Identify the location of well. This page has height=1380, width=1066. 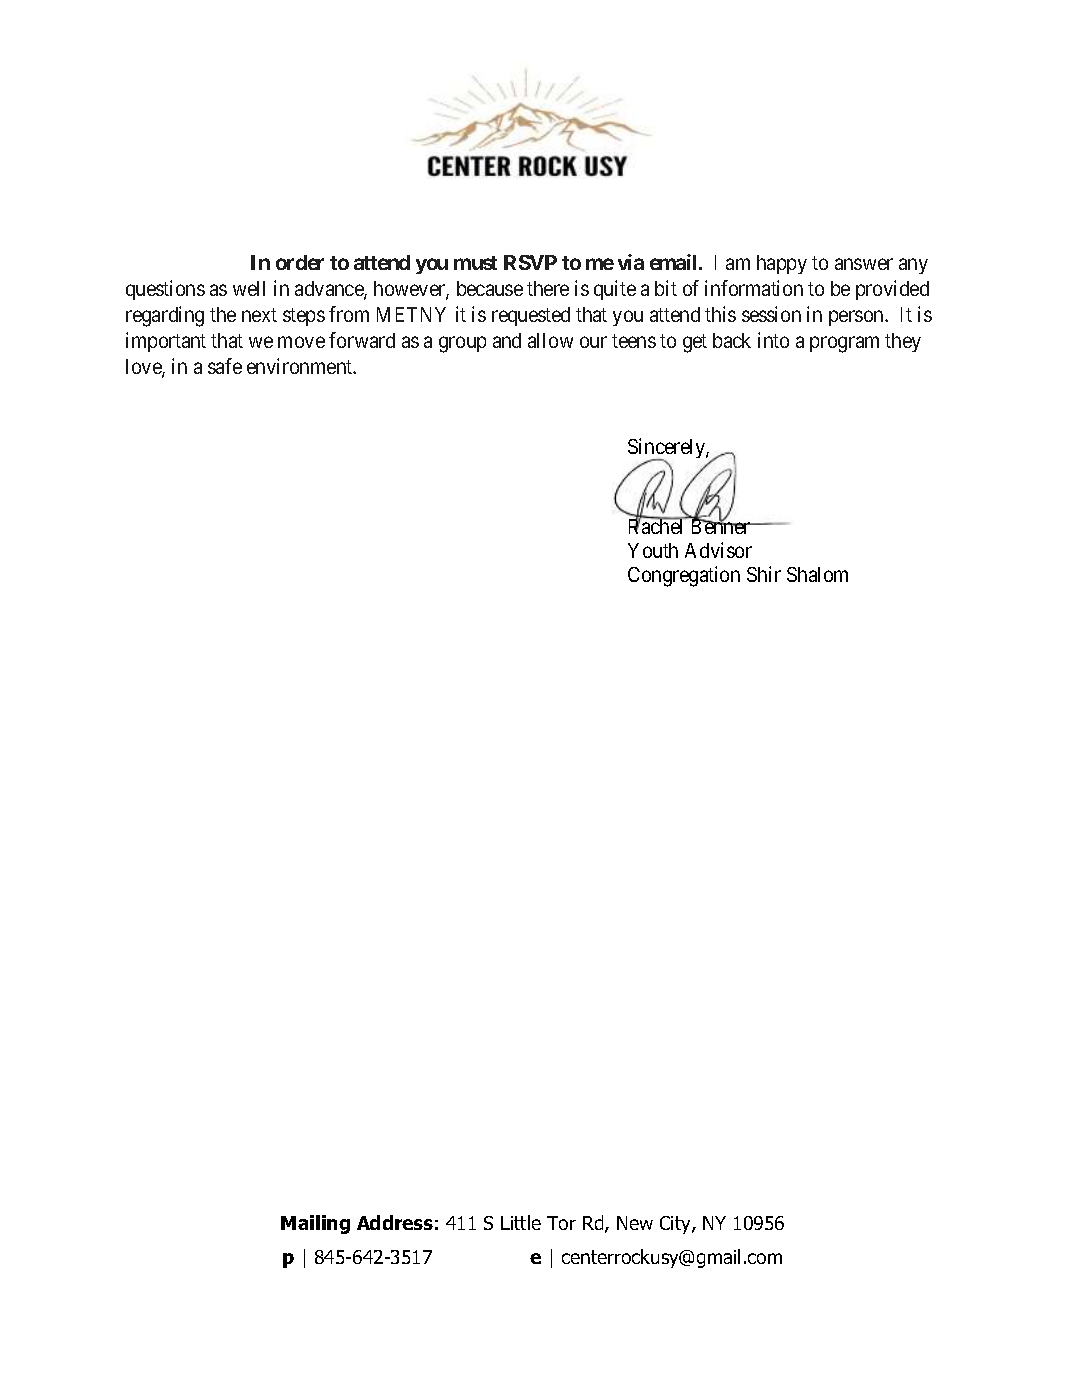
(249, 288).
